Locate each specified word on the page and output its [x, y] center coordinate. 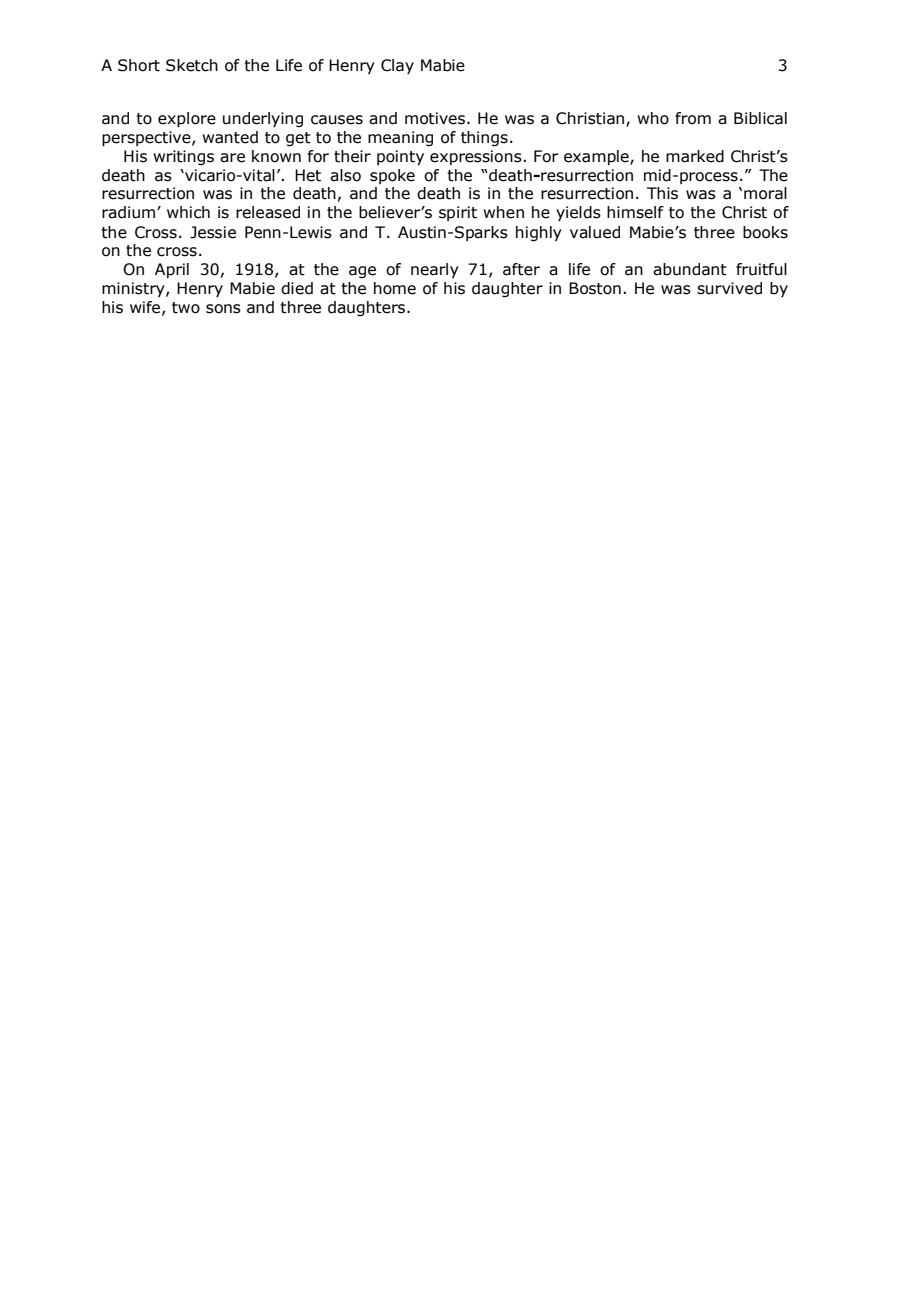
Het [308, 175]
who [653, 118]
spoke [392, 176]
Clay [397, 66]
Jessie [213, 232]
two [186, 308]
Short [139, 65]
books [765, 232]
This [662, 193]
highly [539, 233]
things [484, 138]
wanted [230, 137]
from [693, 118]
